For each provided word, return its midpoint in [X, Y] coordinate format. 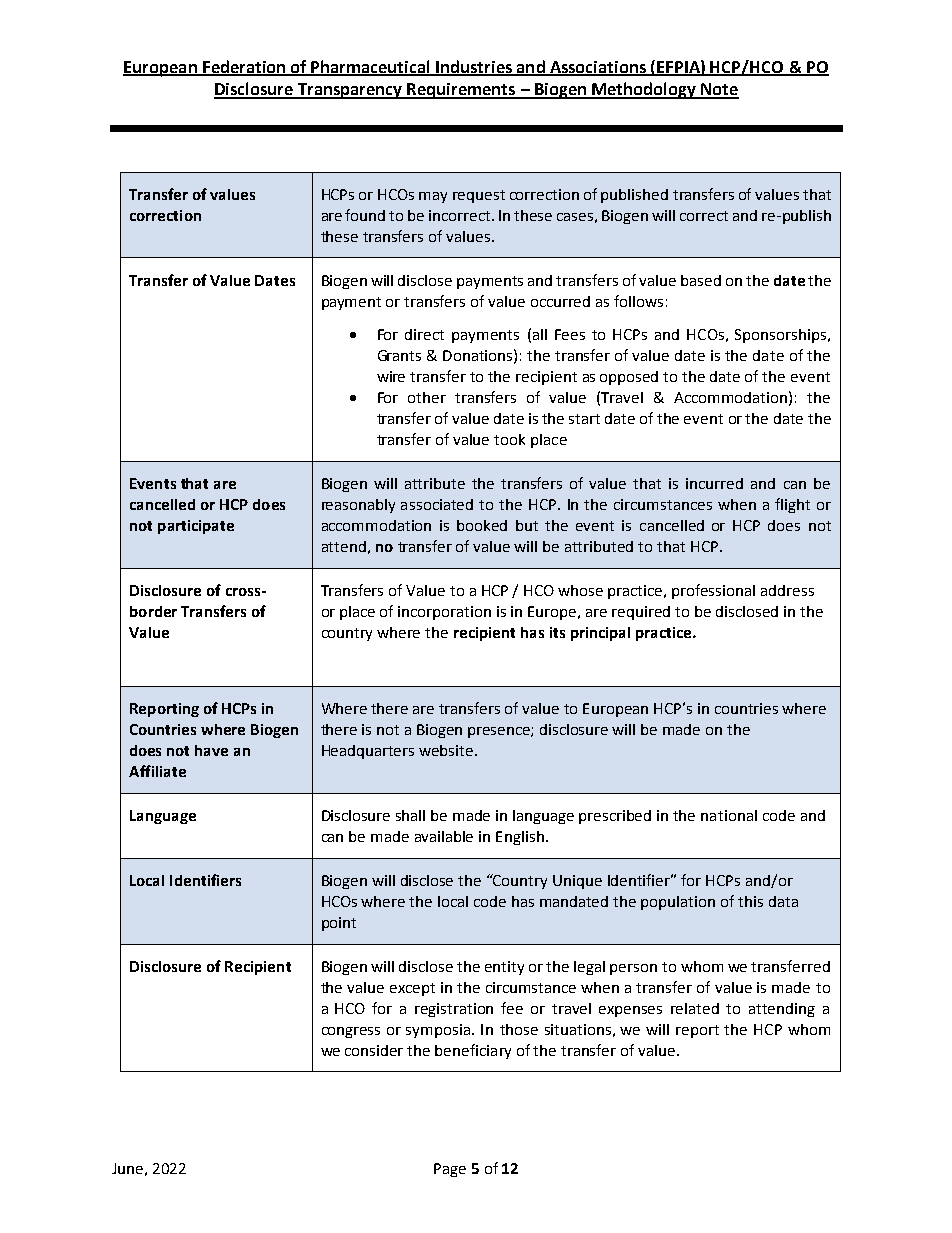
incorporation [444, 613]
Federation [244, 67]
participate [196, 527]
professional [713, 591]
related [695, 1008]
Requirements [461, 91]
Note [719, 90]
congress [351, 1032]
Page [450, 1170]
